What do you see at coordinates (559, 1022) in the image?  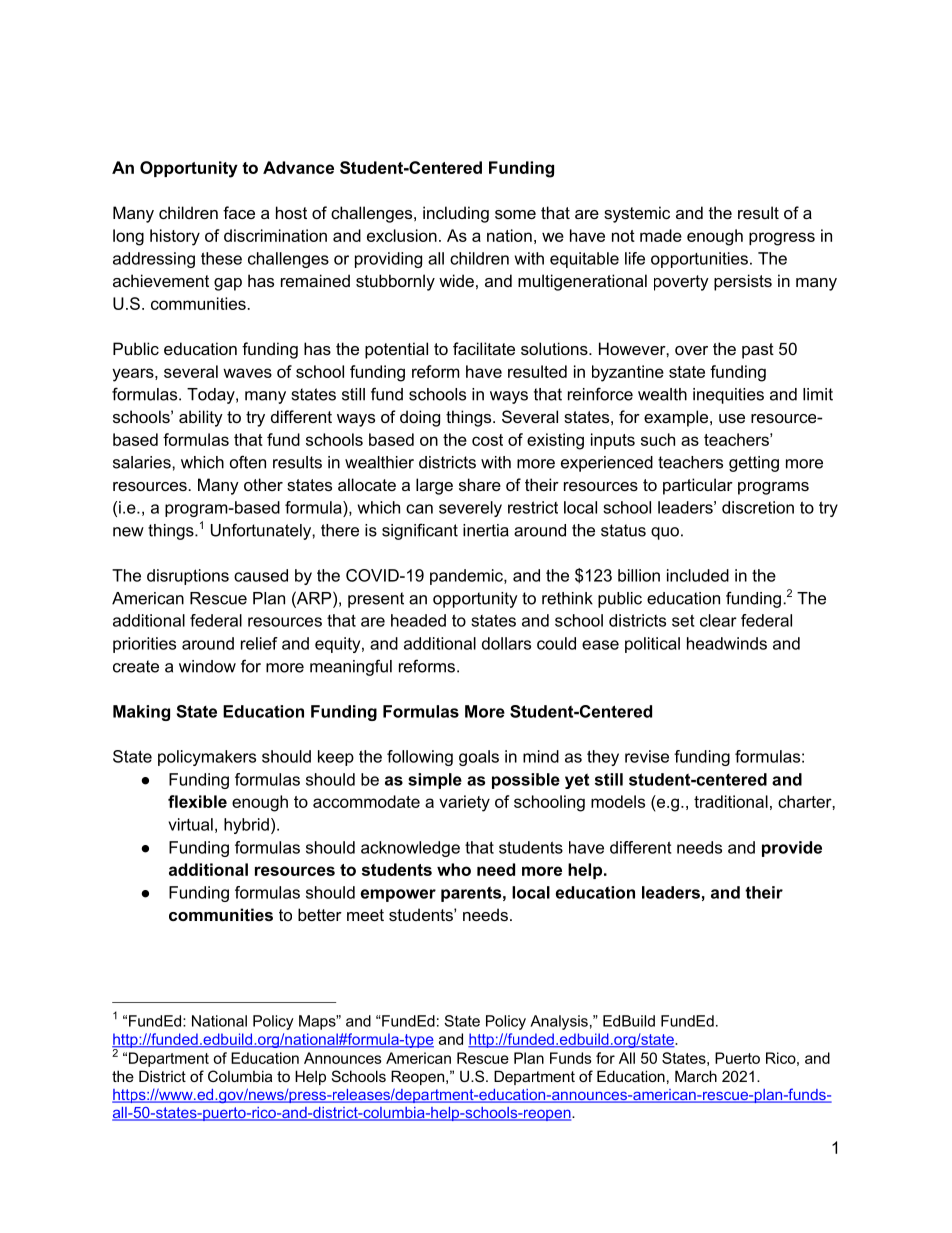 I see `Analysis` at bounding box center [559, 1022].
